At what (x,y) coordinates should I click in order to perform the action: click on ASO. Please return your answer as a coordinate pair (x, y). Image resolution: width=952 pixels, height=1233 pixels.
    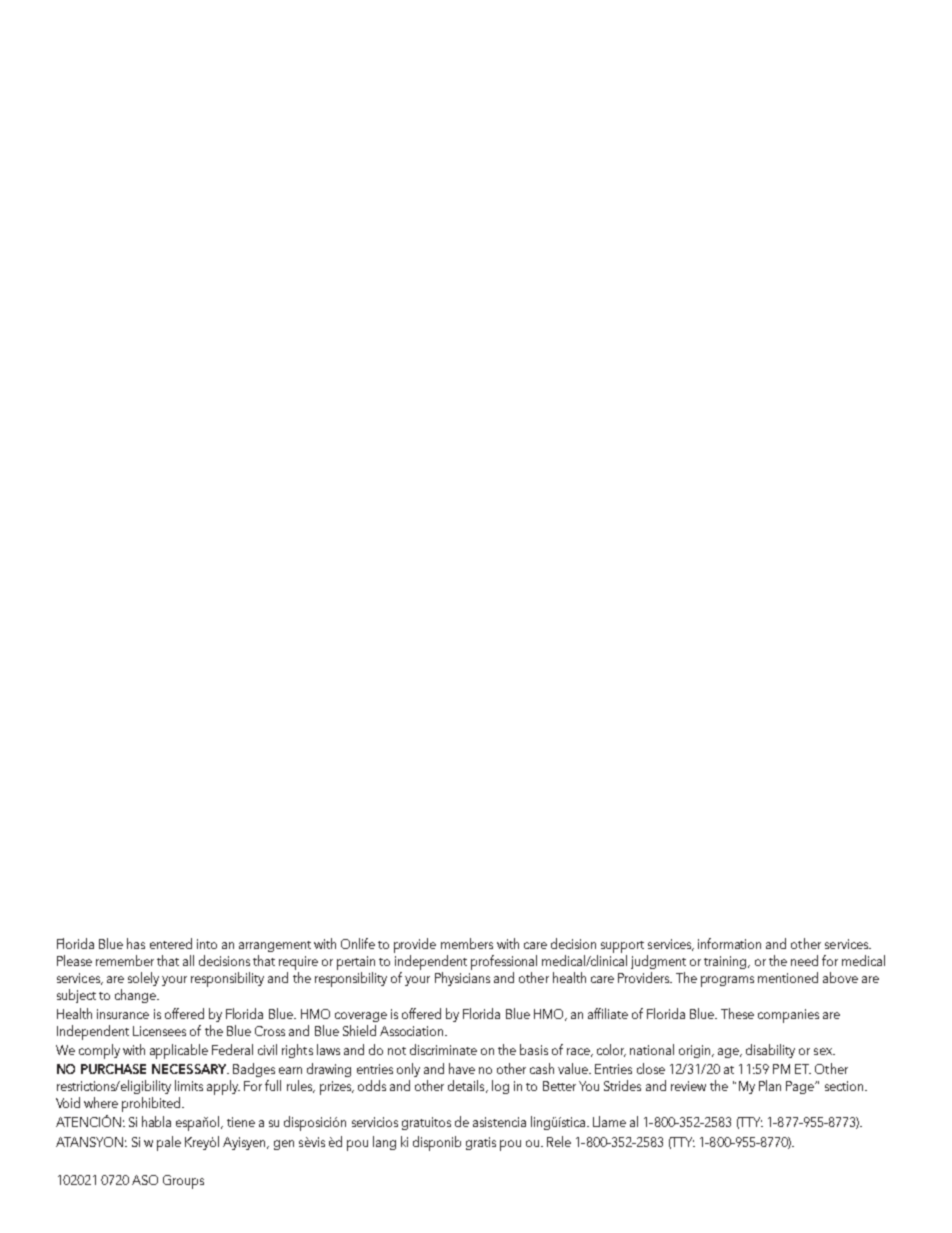
    Looking at the image, I should click on (145, 1180).
